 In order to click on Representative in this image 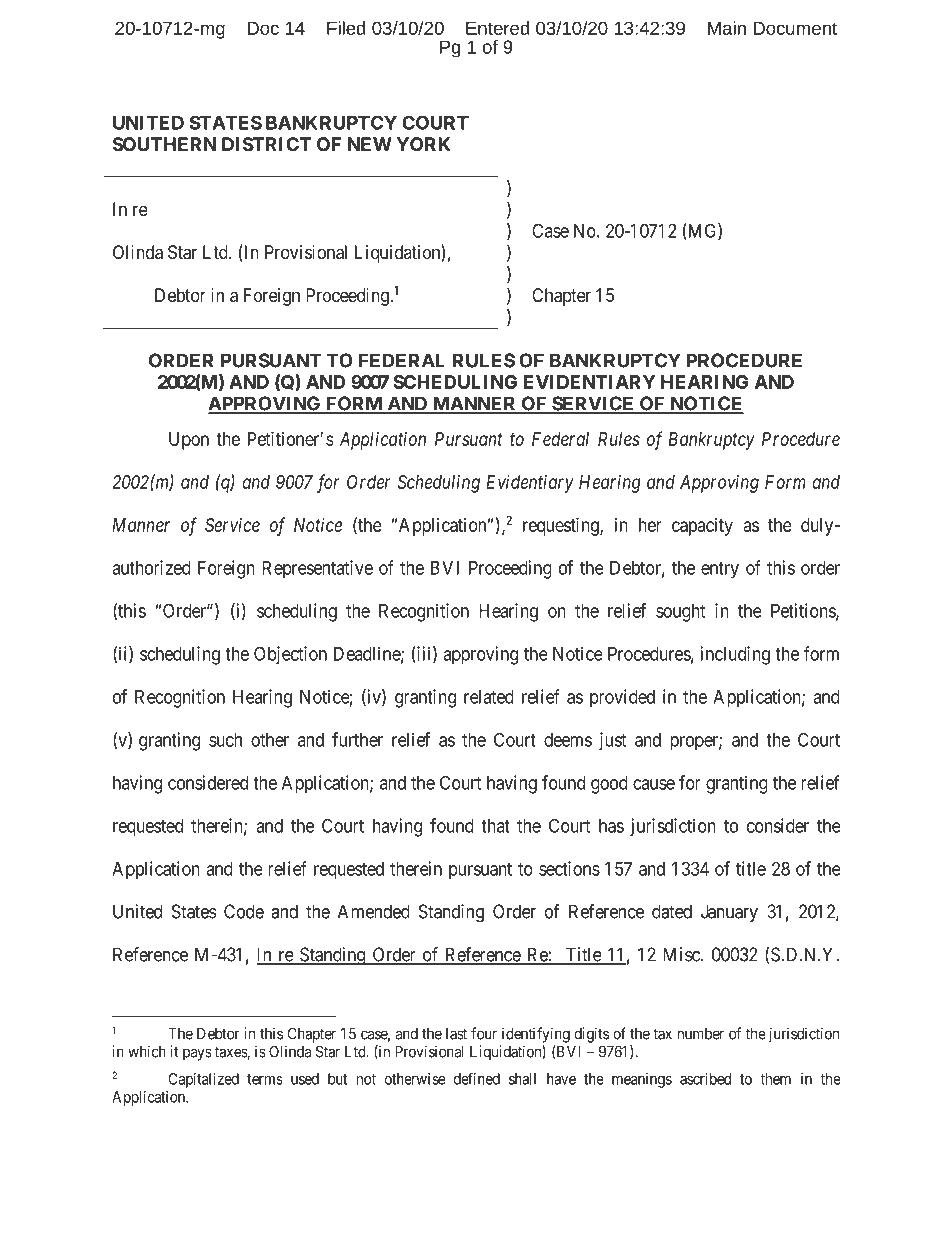, I will do `click(317, 569)`.
